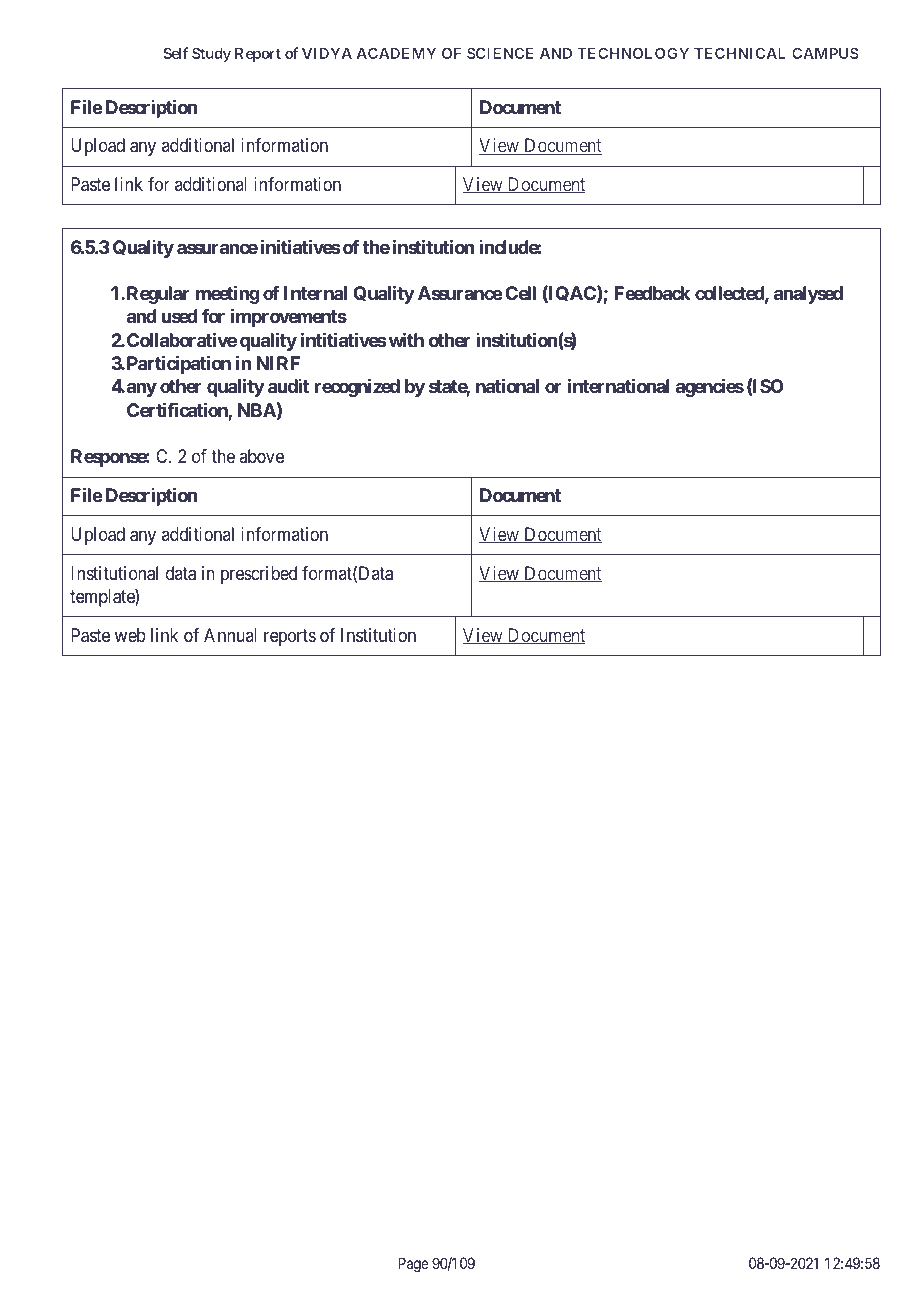  I want to click on Study, so click(211, 54).
